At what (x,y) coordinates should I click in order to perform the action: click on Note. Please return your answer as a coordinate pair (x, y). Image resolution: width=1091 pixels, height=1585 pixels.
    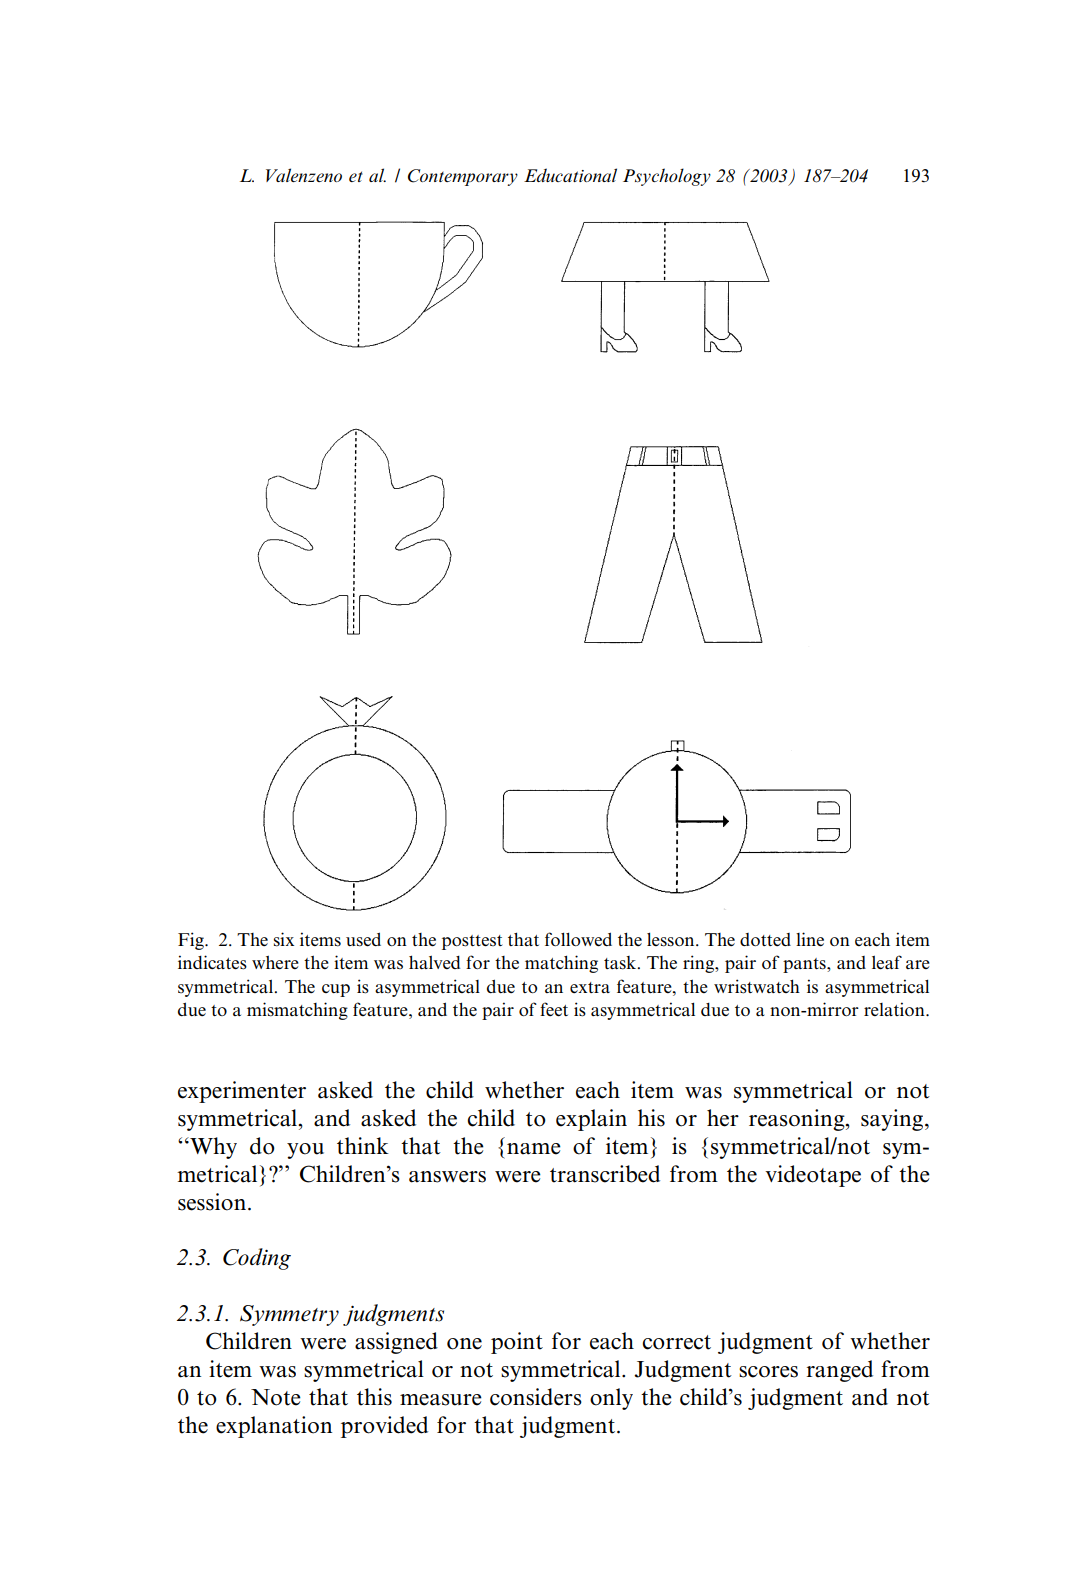
    Looking at the image, I should click on (276, 1397).
